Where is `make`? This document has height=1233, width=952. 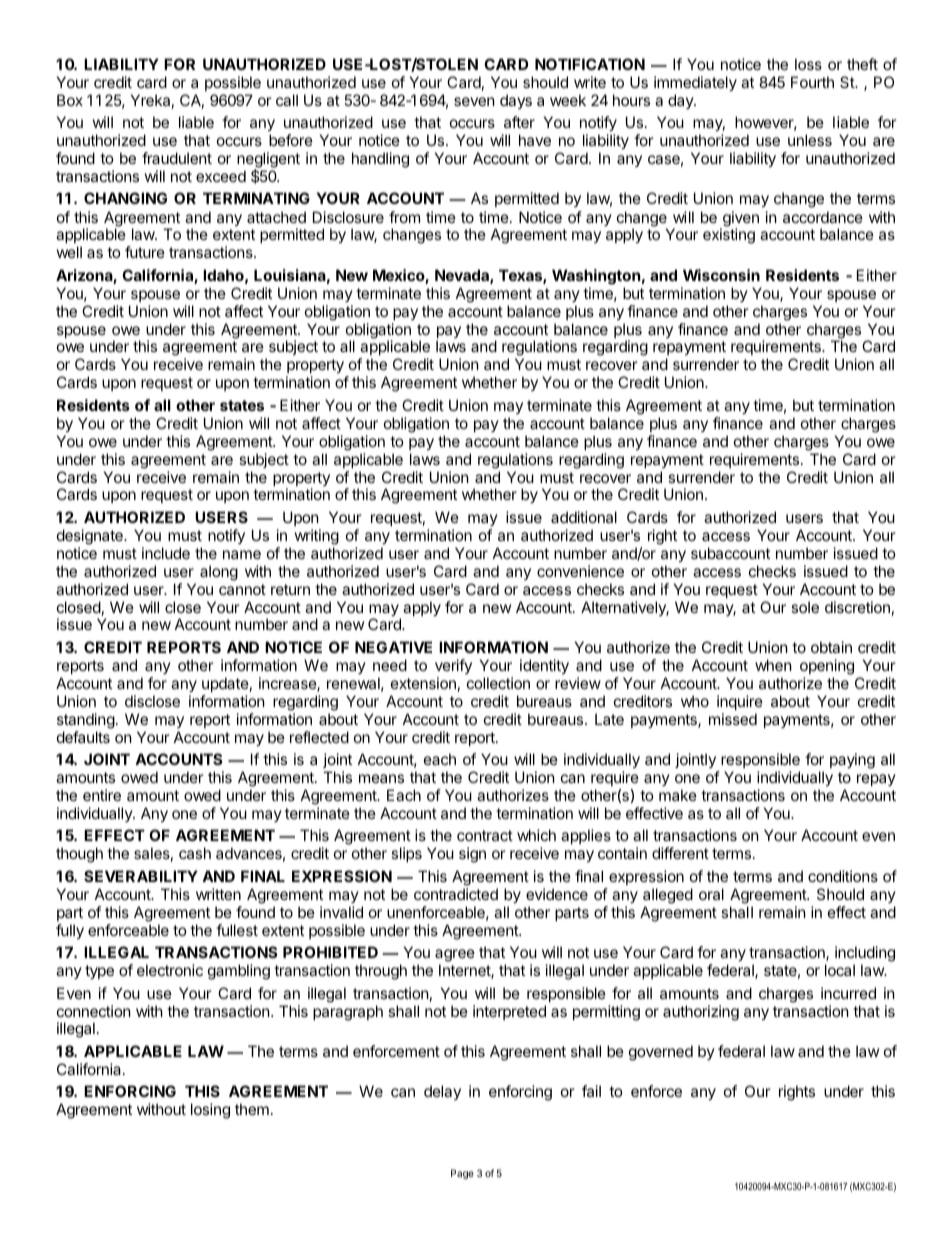 make is located at coordinates (678, 795).
